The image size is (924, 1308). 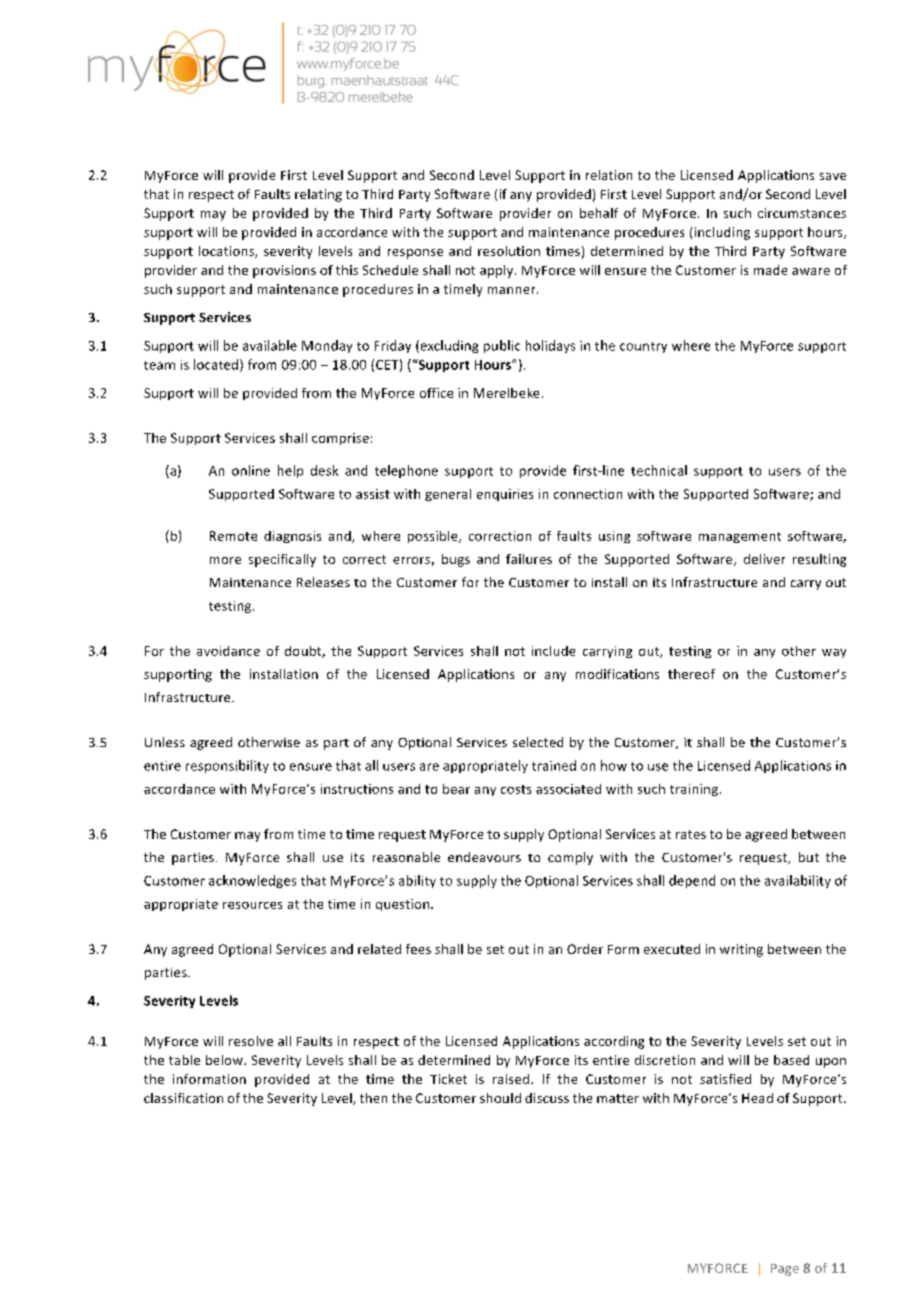 What do you see at coordinates (183, 1098) in the image?
I see `classification` at bounding box center [183, 1098].
